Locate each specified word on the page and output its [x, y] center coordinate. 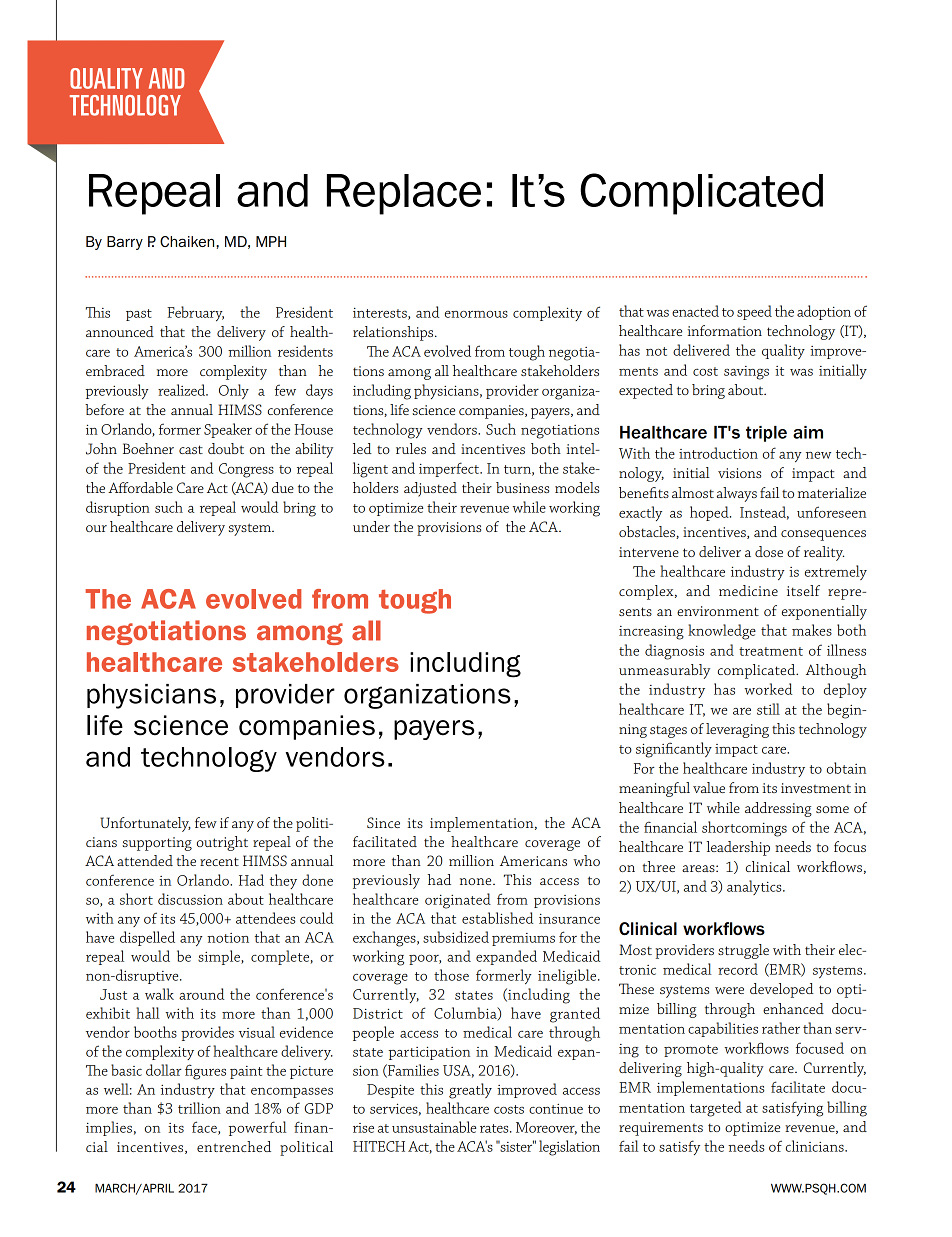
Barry [125, 243]
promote [691, 1051]
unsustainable [434, 1127]
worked [768, 689]
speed [754, 312]
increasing [651, 632]
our [96, 528]
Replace [404, 194]
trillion [199, 1108]
